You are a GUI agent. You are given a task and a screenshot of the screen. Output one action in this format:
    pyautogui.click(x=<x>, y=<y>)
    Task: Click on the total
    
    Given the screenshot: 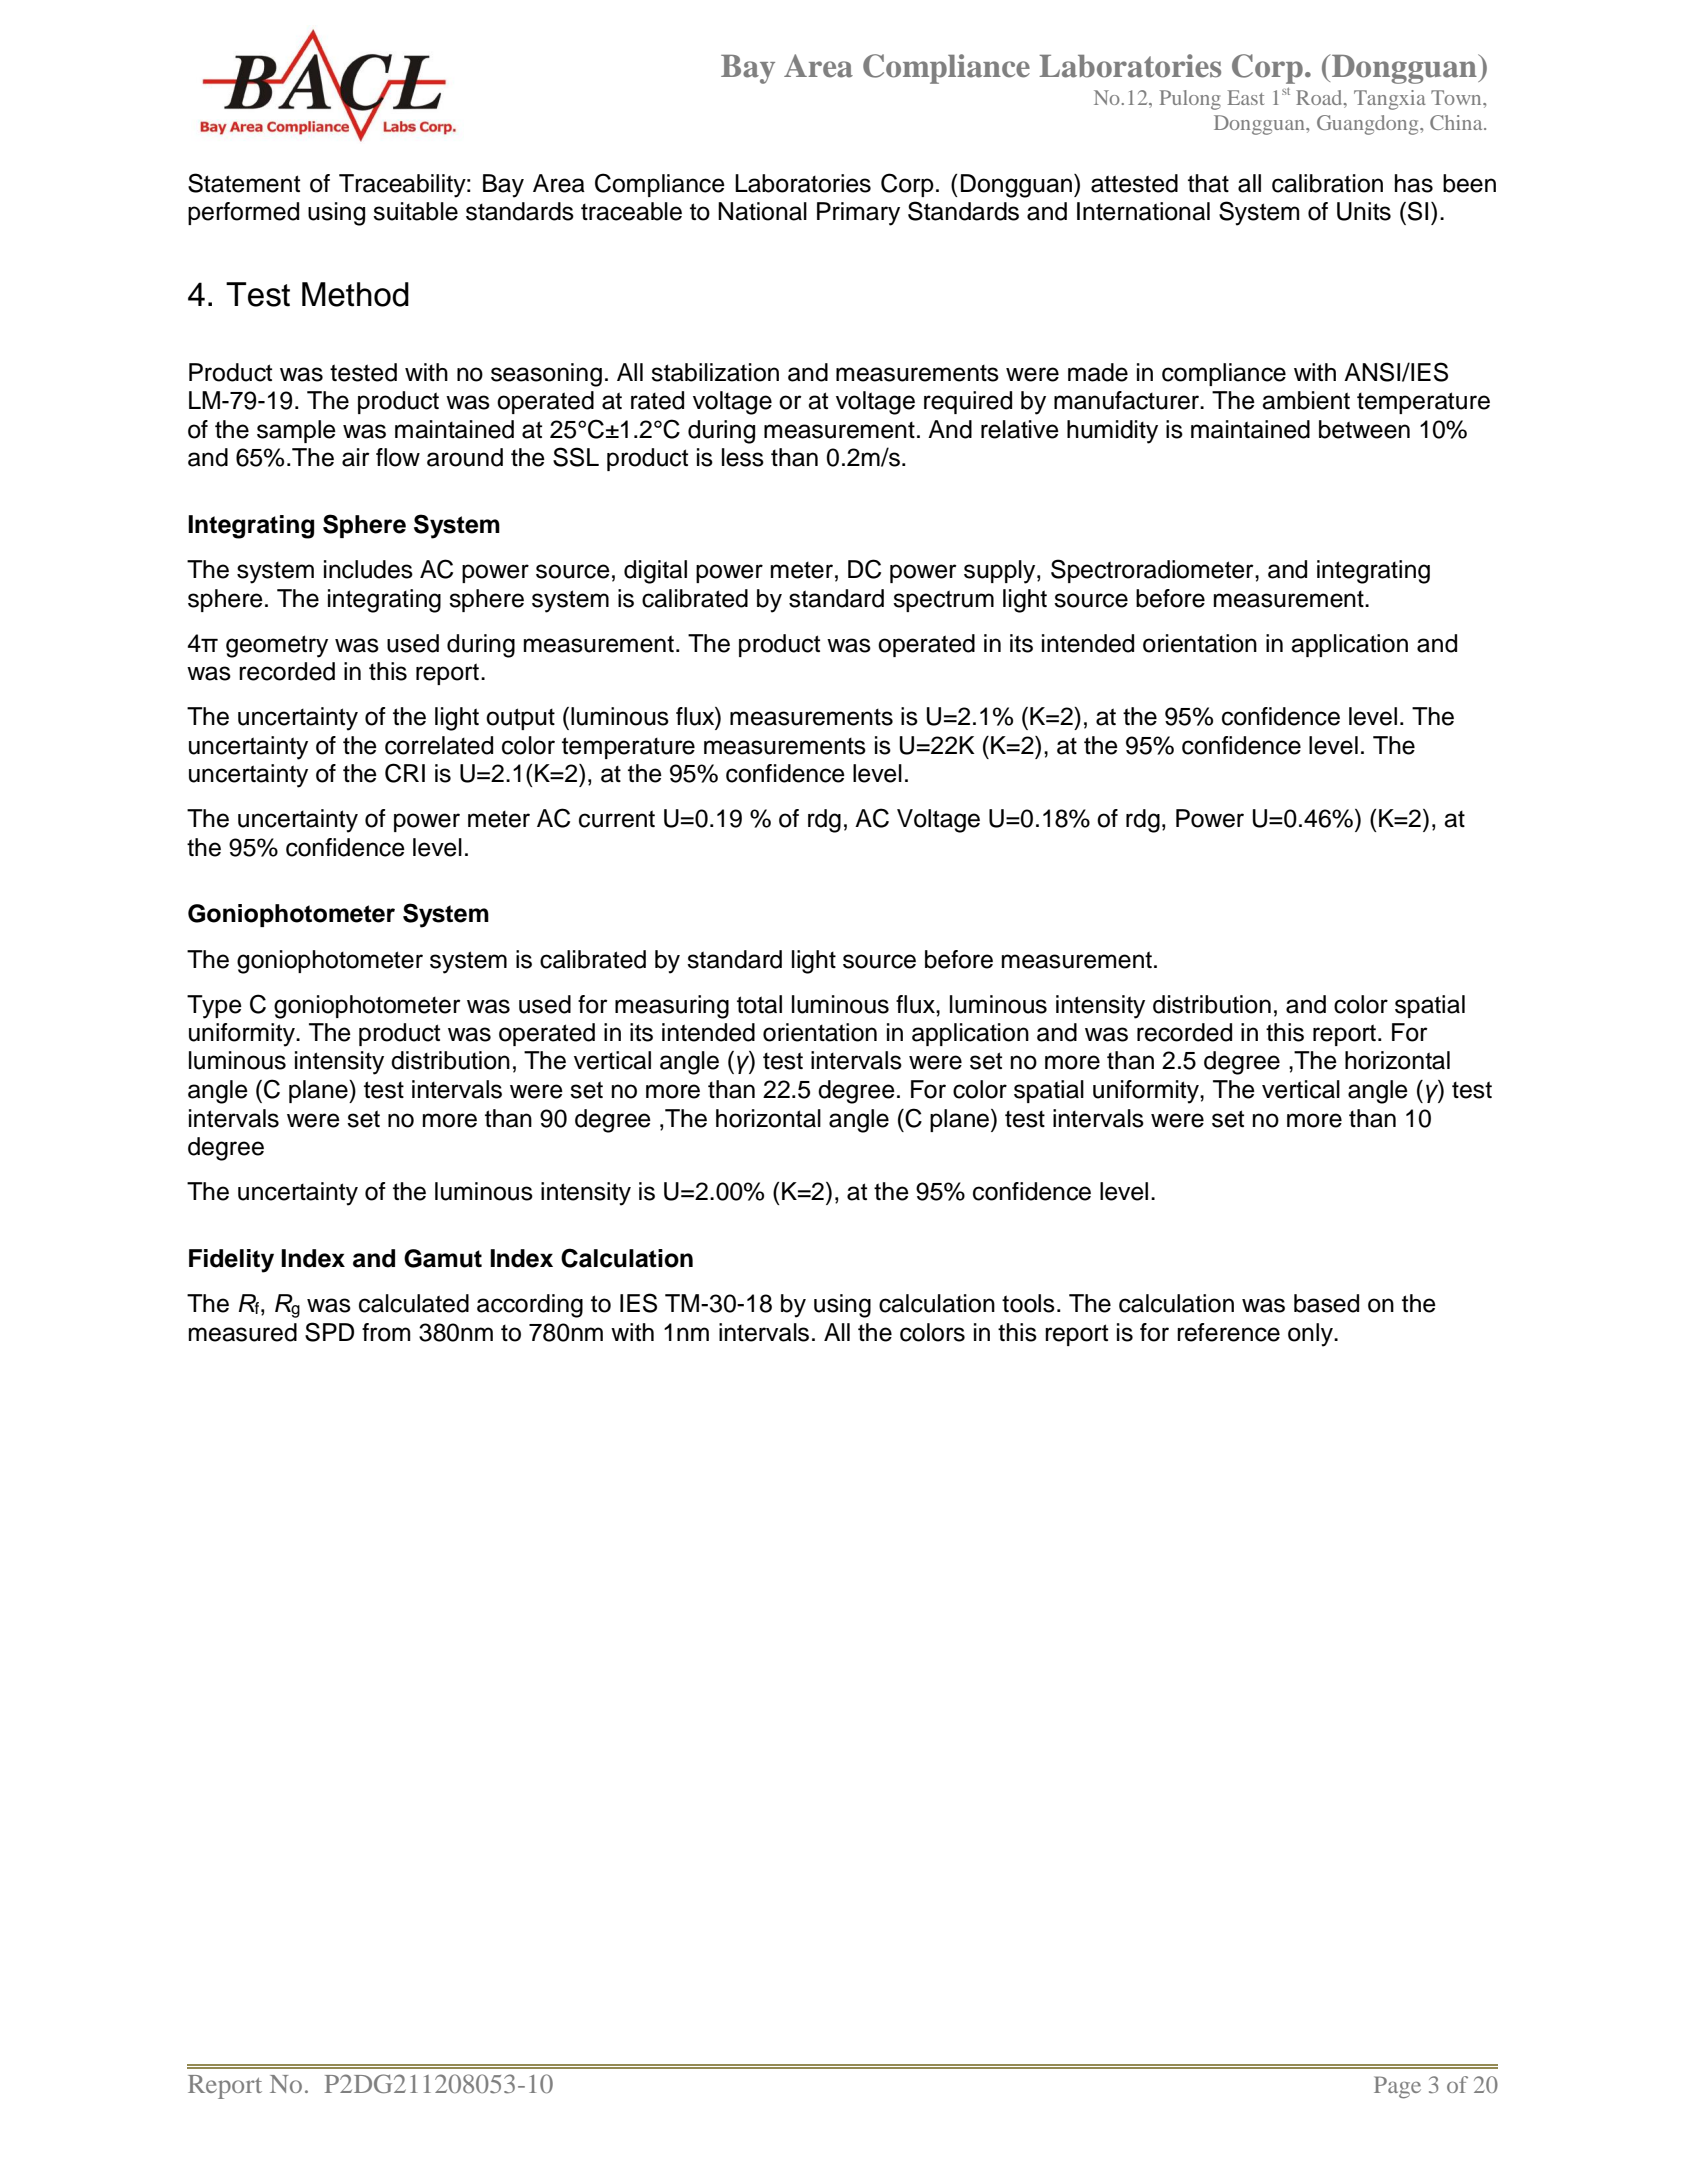 What is the action you would take?
    pyautogui.click(x=759, y=1004)
